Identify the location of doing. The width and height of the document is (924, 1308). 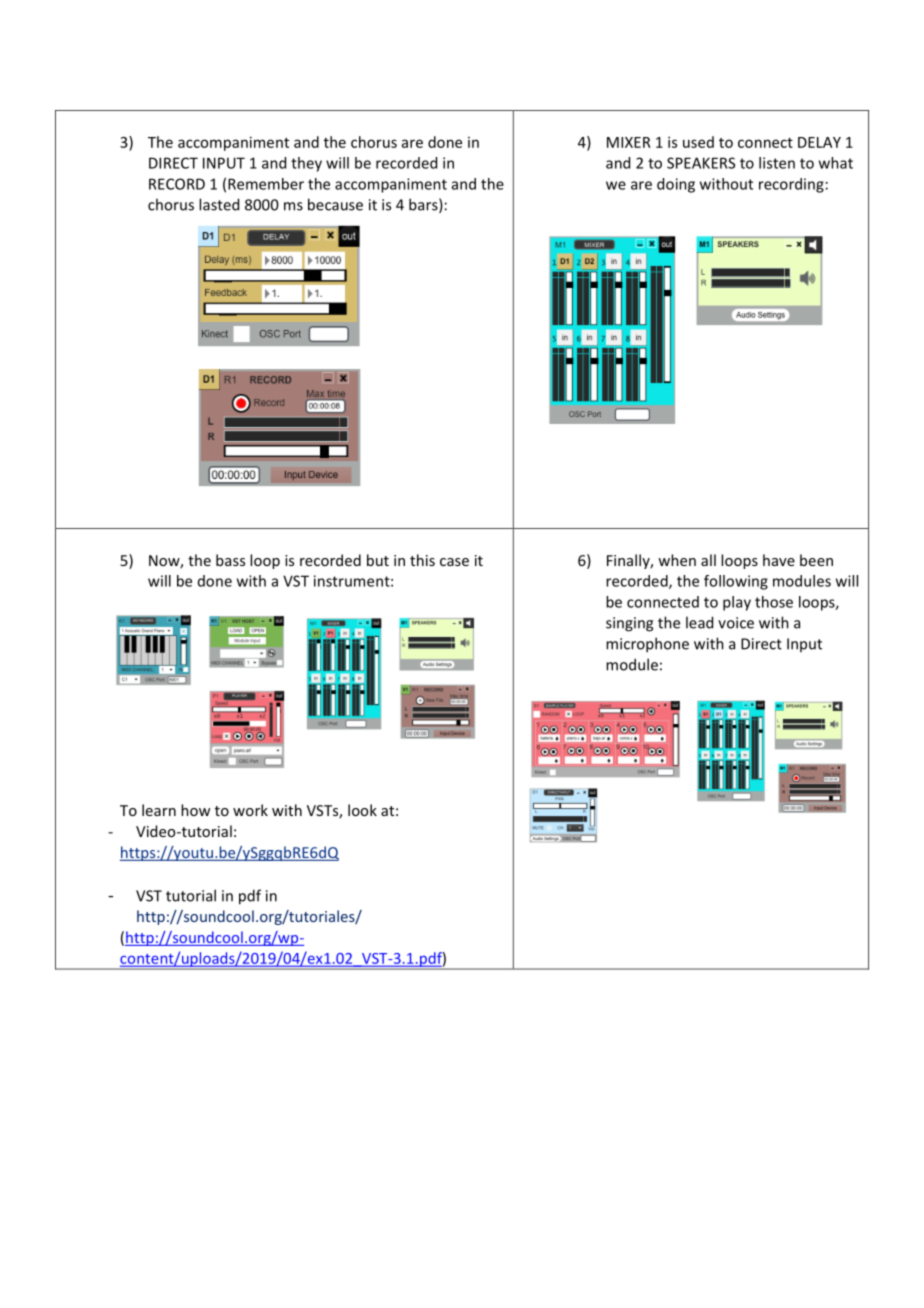
(676, 185).
